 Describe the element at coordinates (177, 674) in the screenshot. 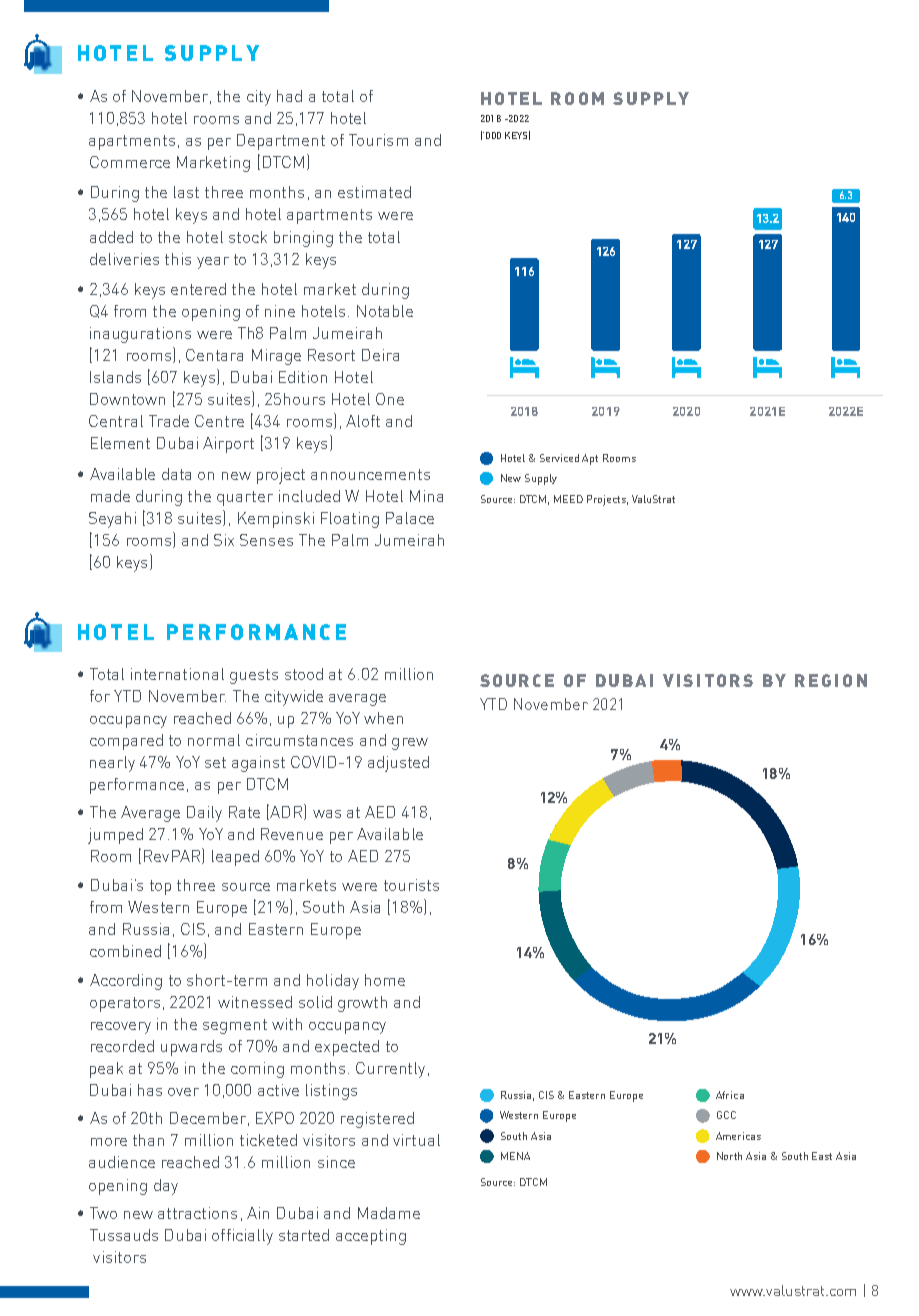

I see `international` at that location.
